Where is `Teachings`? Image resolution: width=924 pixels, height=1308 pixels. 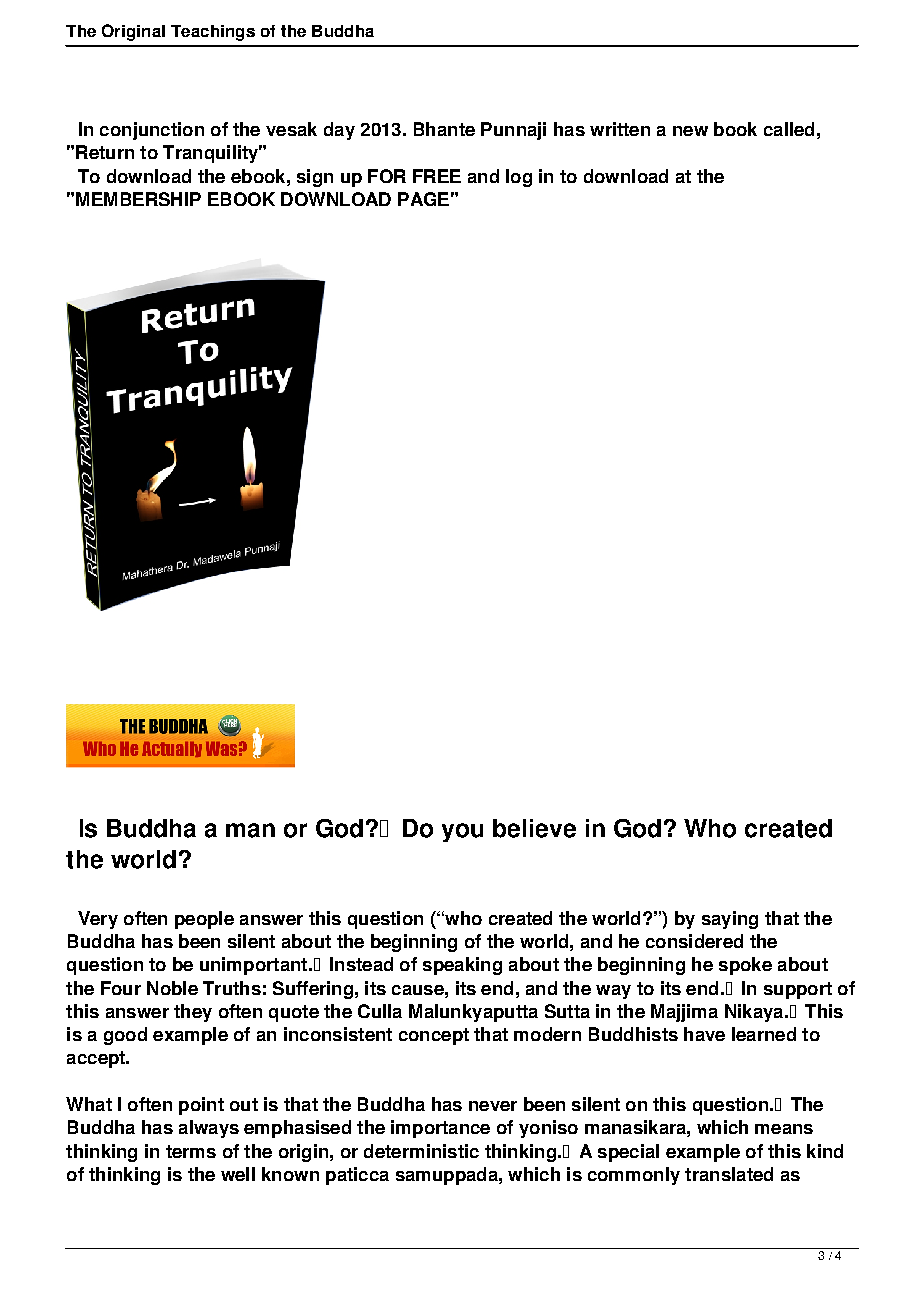
Teachings is located at coordinates (213, 33).
